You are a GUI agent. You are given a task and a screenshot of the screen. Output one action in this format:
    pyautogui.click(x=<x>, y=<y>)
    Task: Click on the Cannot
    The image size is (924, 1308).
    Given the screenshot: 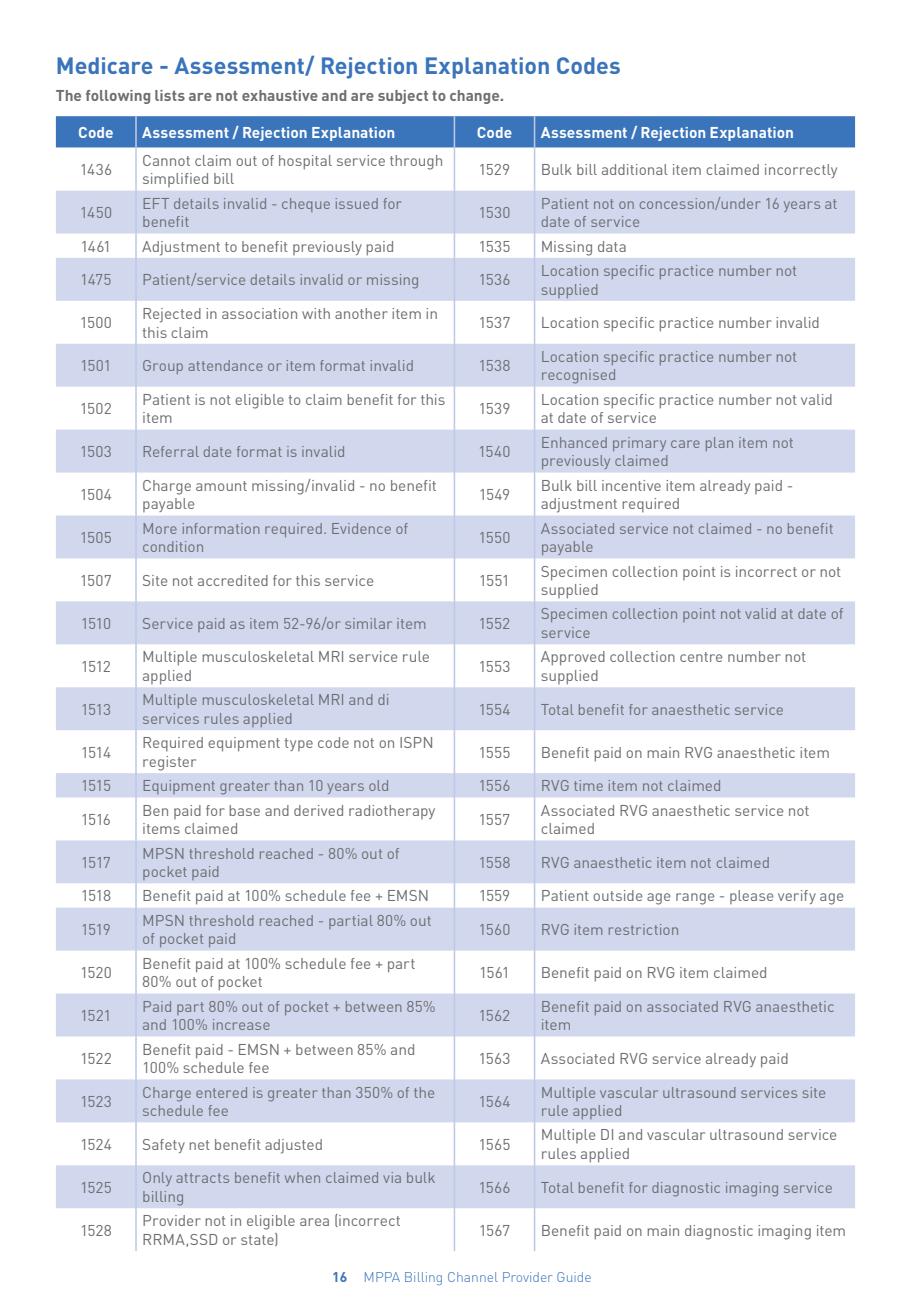 What is the action you would take?
    pyautogui.click(x=166, y=160)
